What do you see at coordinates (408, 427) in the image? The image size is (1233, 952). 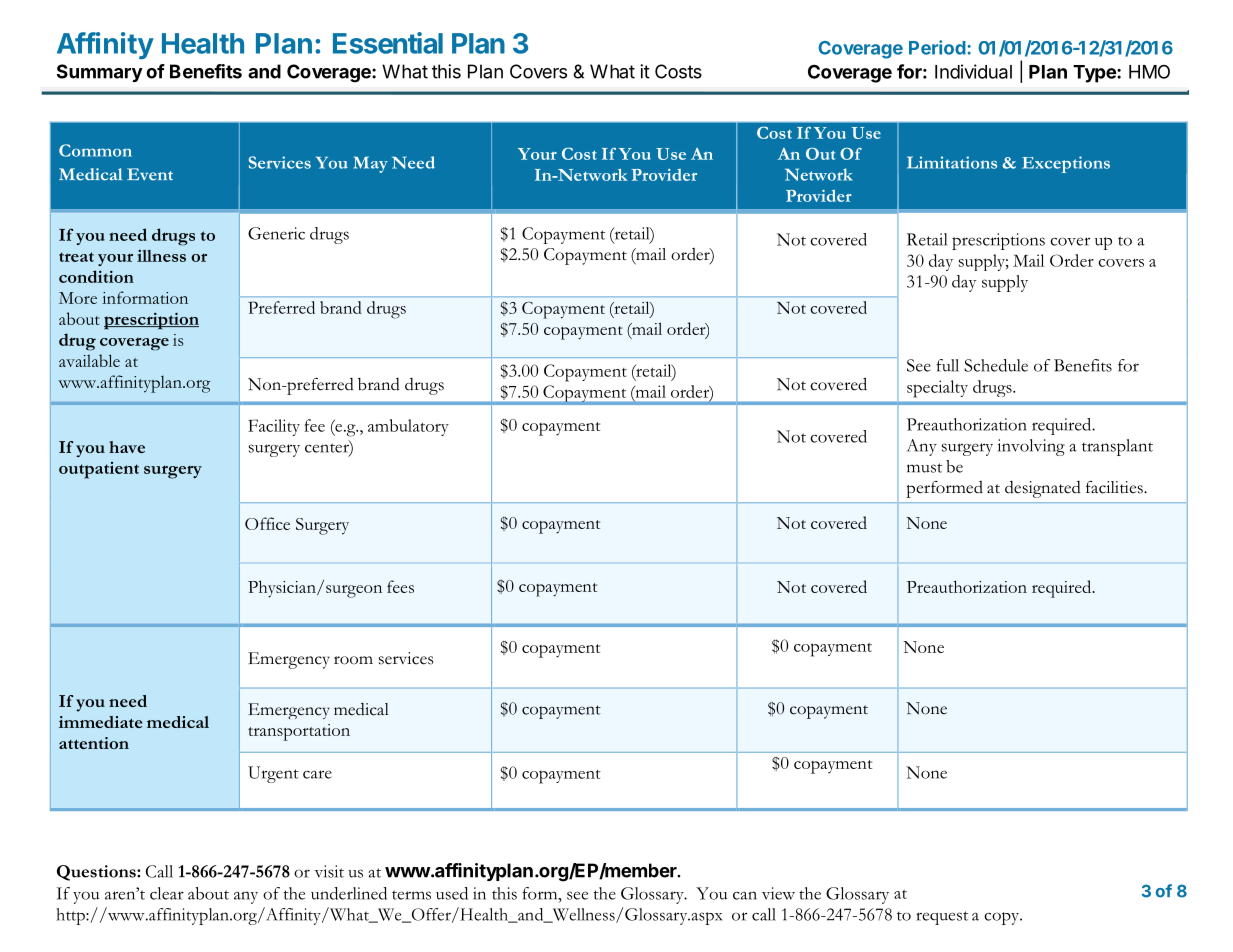 I see `ambulatory` at bounding box center [408, 427].
